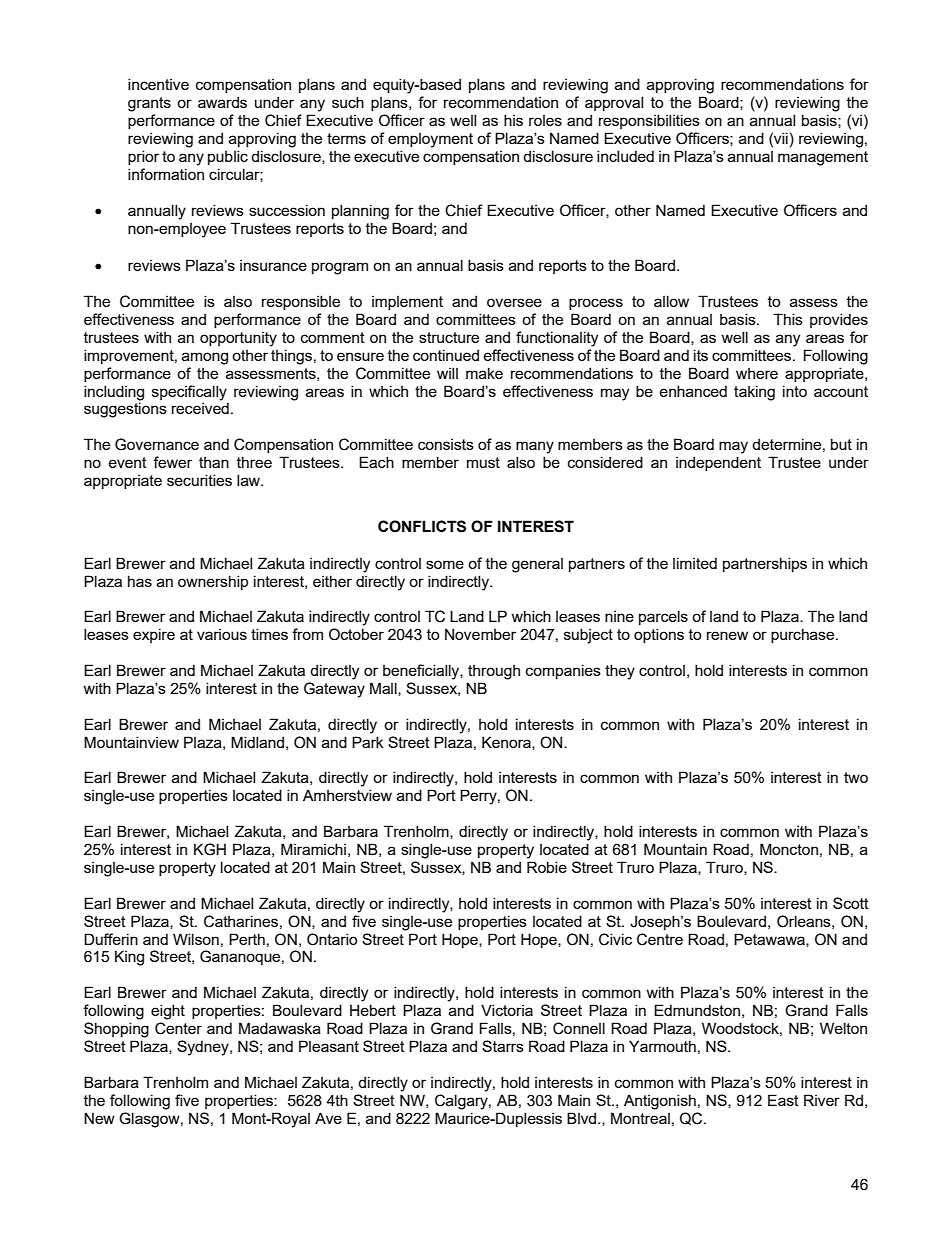 This page has width=952, height=1233. Describe the element at coordinates (204, 1048) in the page. I see `Sydney` at that location.
